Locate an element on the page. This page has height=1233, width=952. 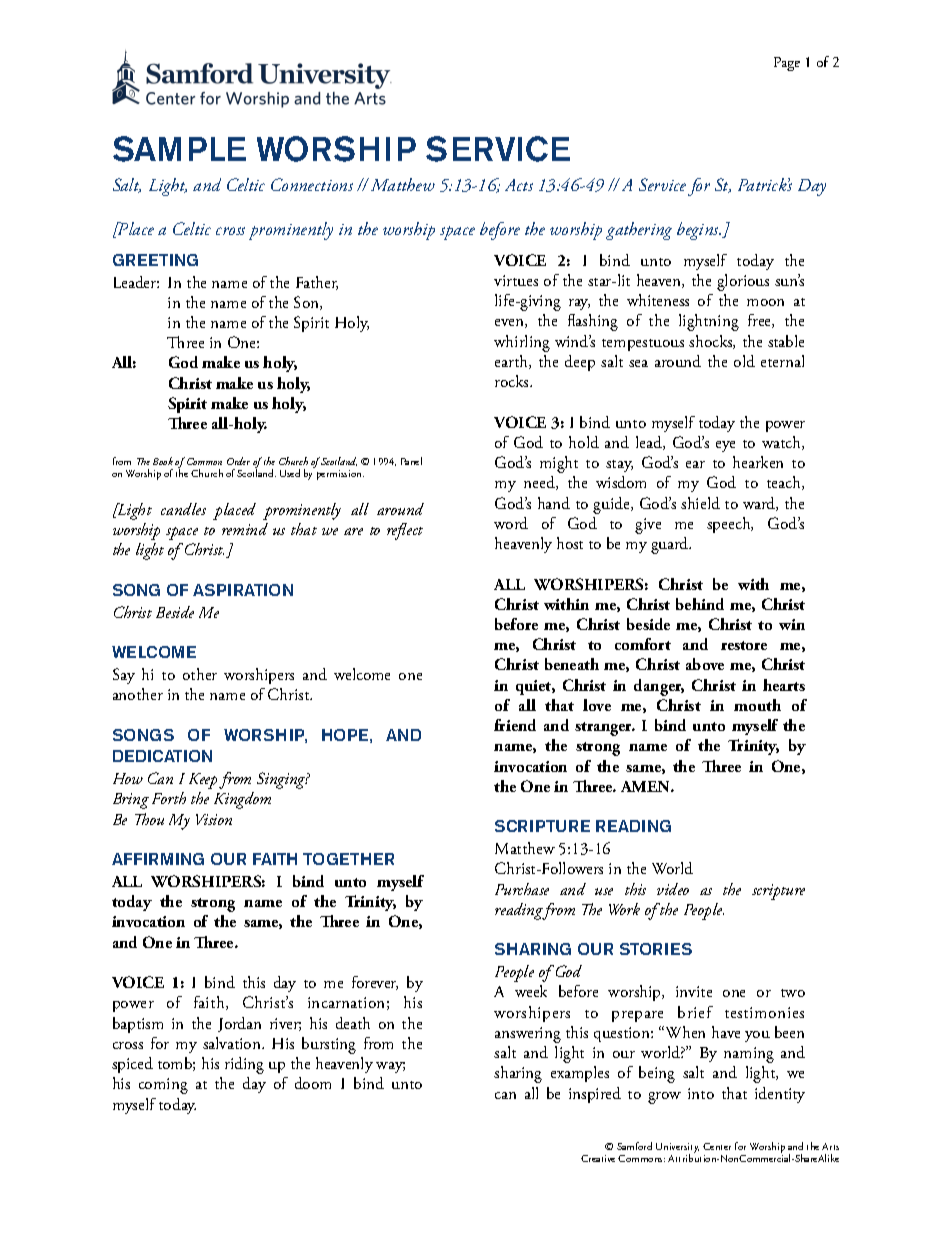
GREETING is located at coordinates (155, 260).
